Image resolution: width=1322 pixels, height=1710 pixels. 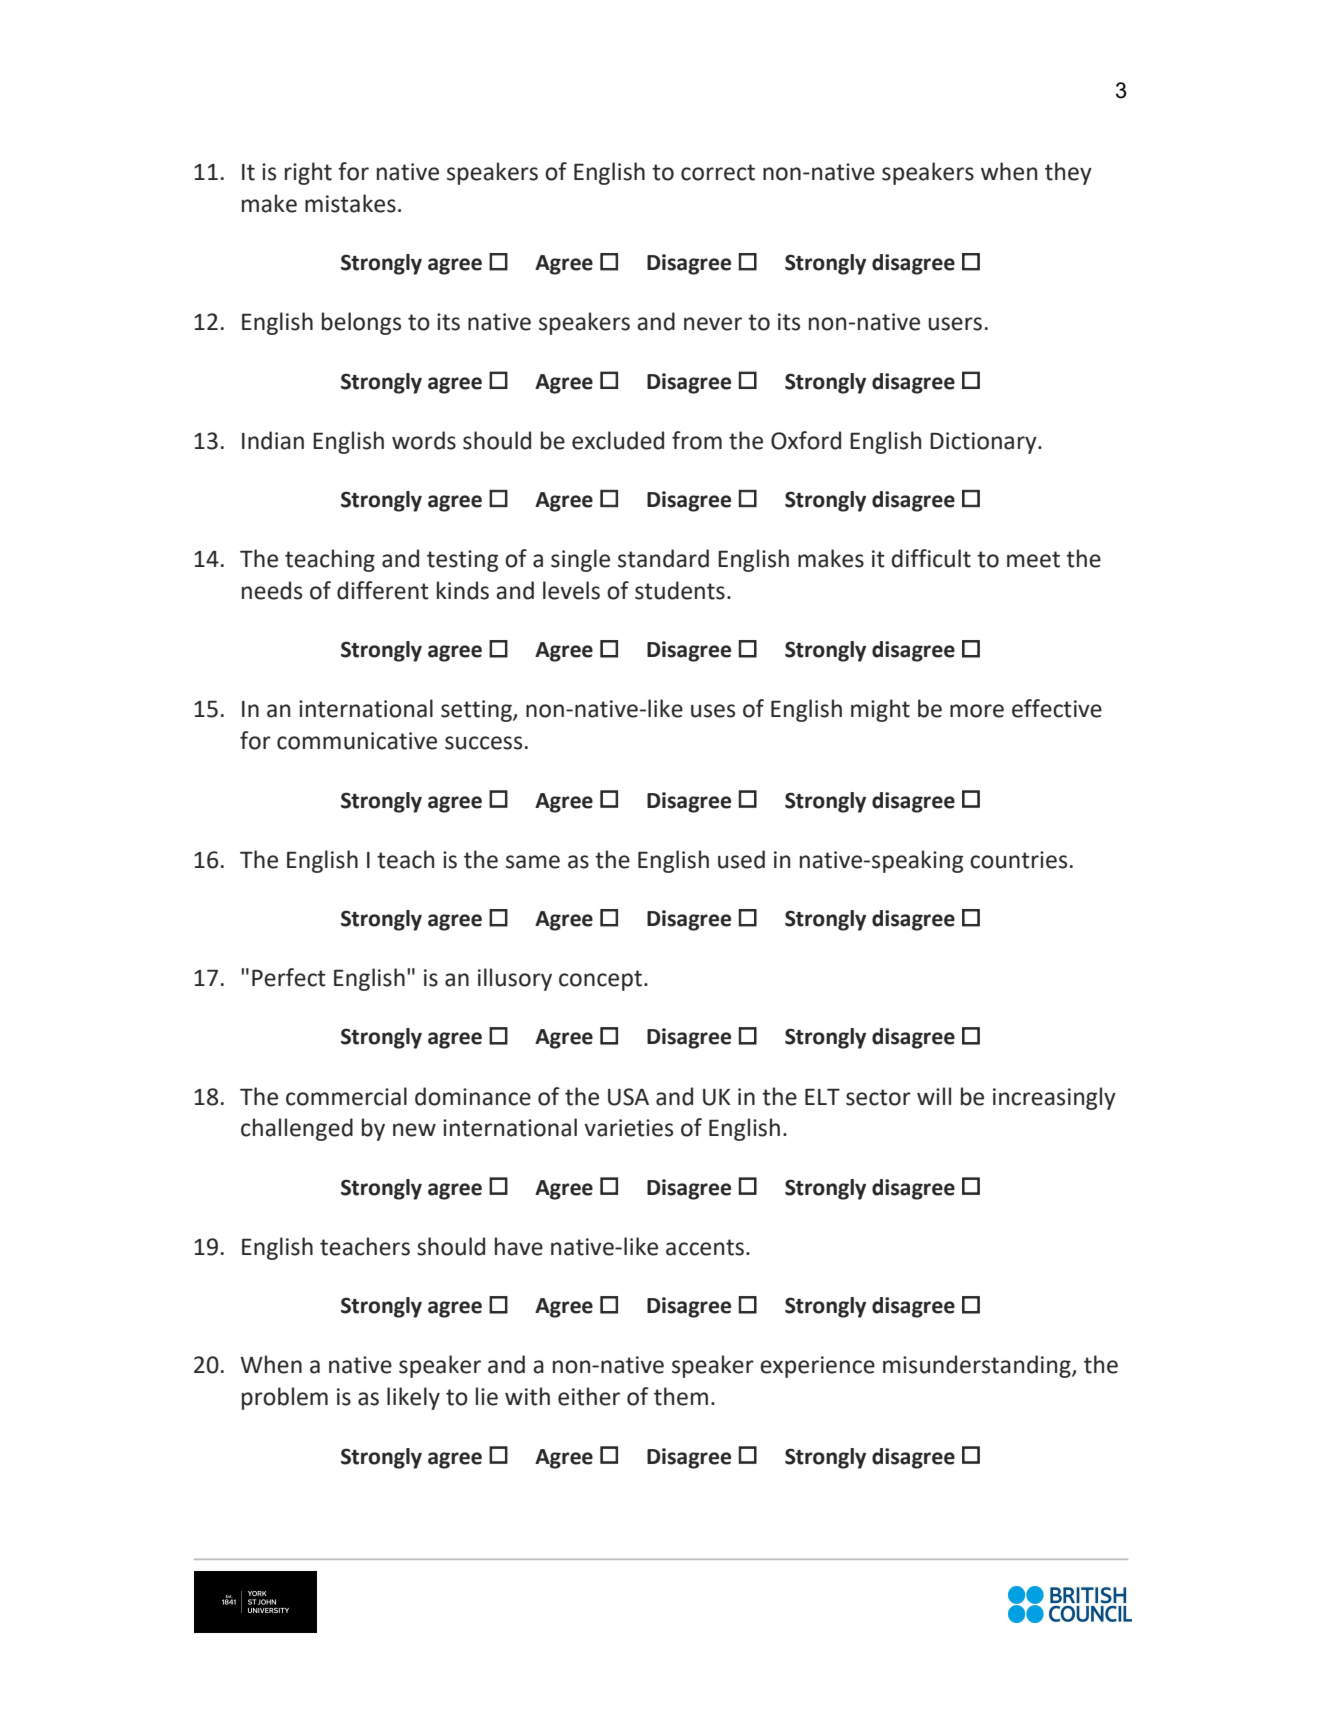 What do you see at coordinates (350, 203) in the page?
I see `mistakes` at bounding box center [350, 203].
